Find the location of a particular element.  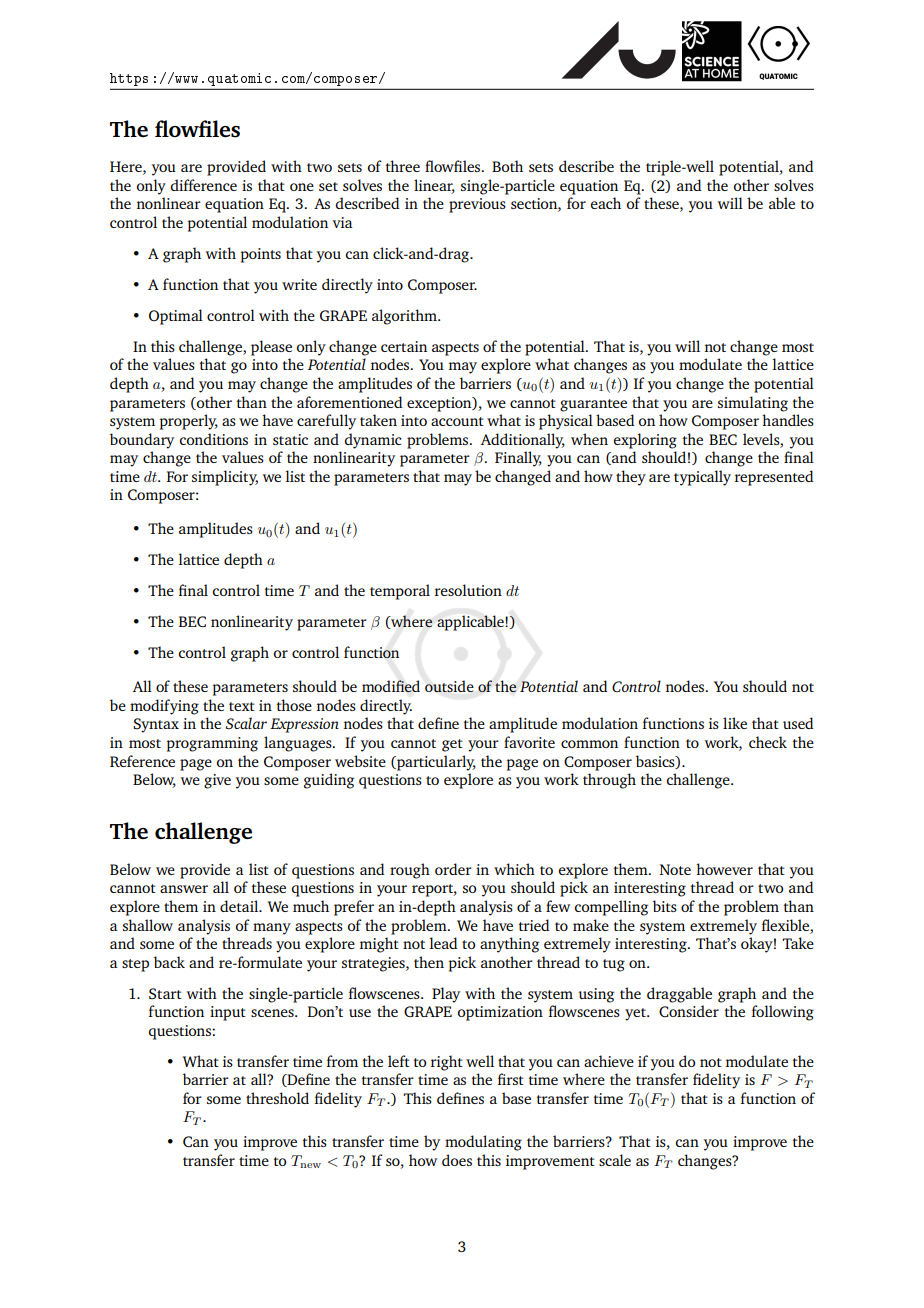

typically is located at coordinates (702, 478).
